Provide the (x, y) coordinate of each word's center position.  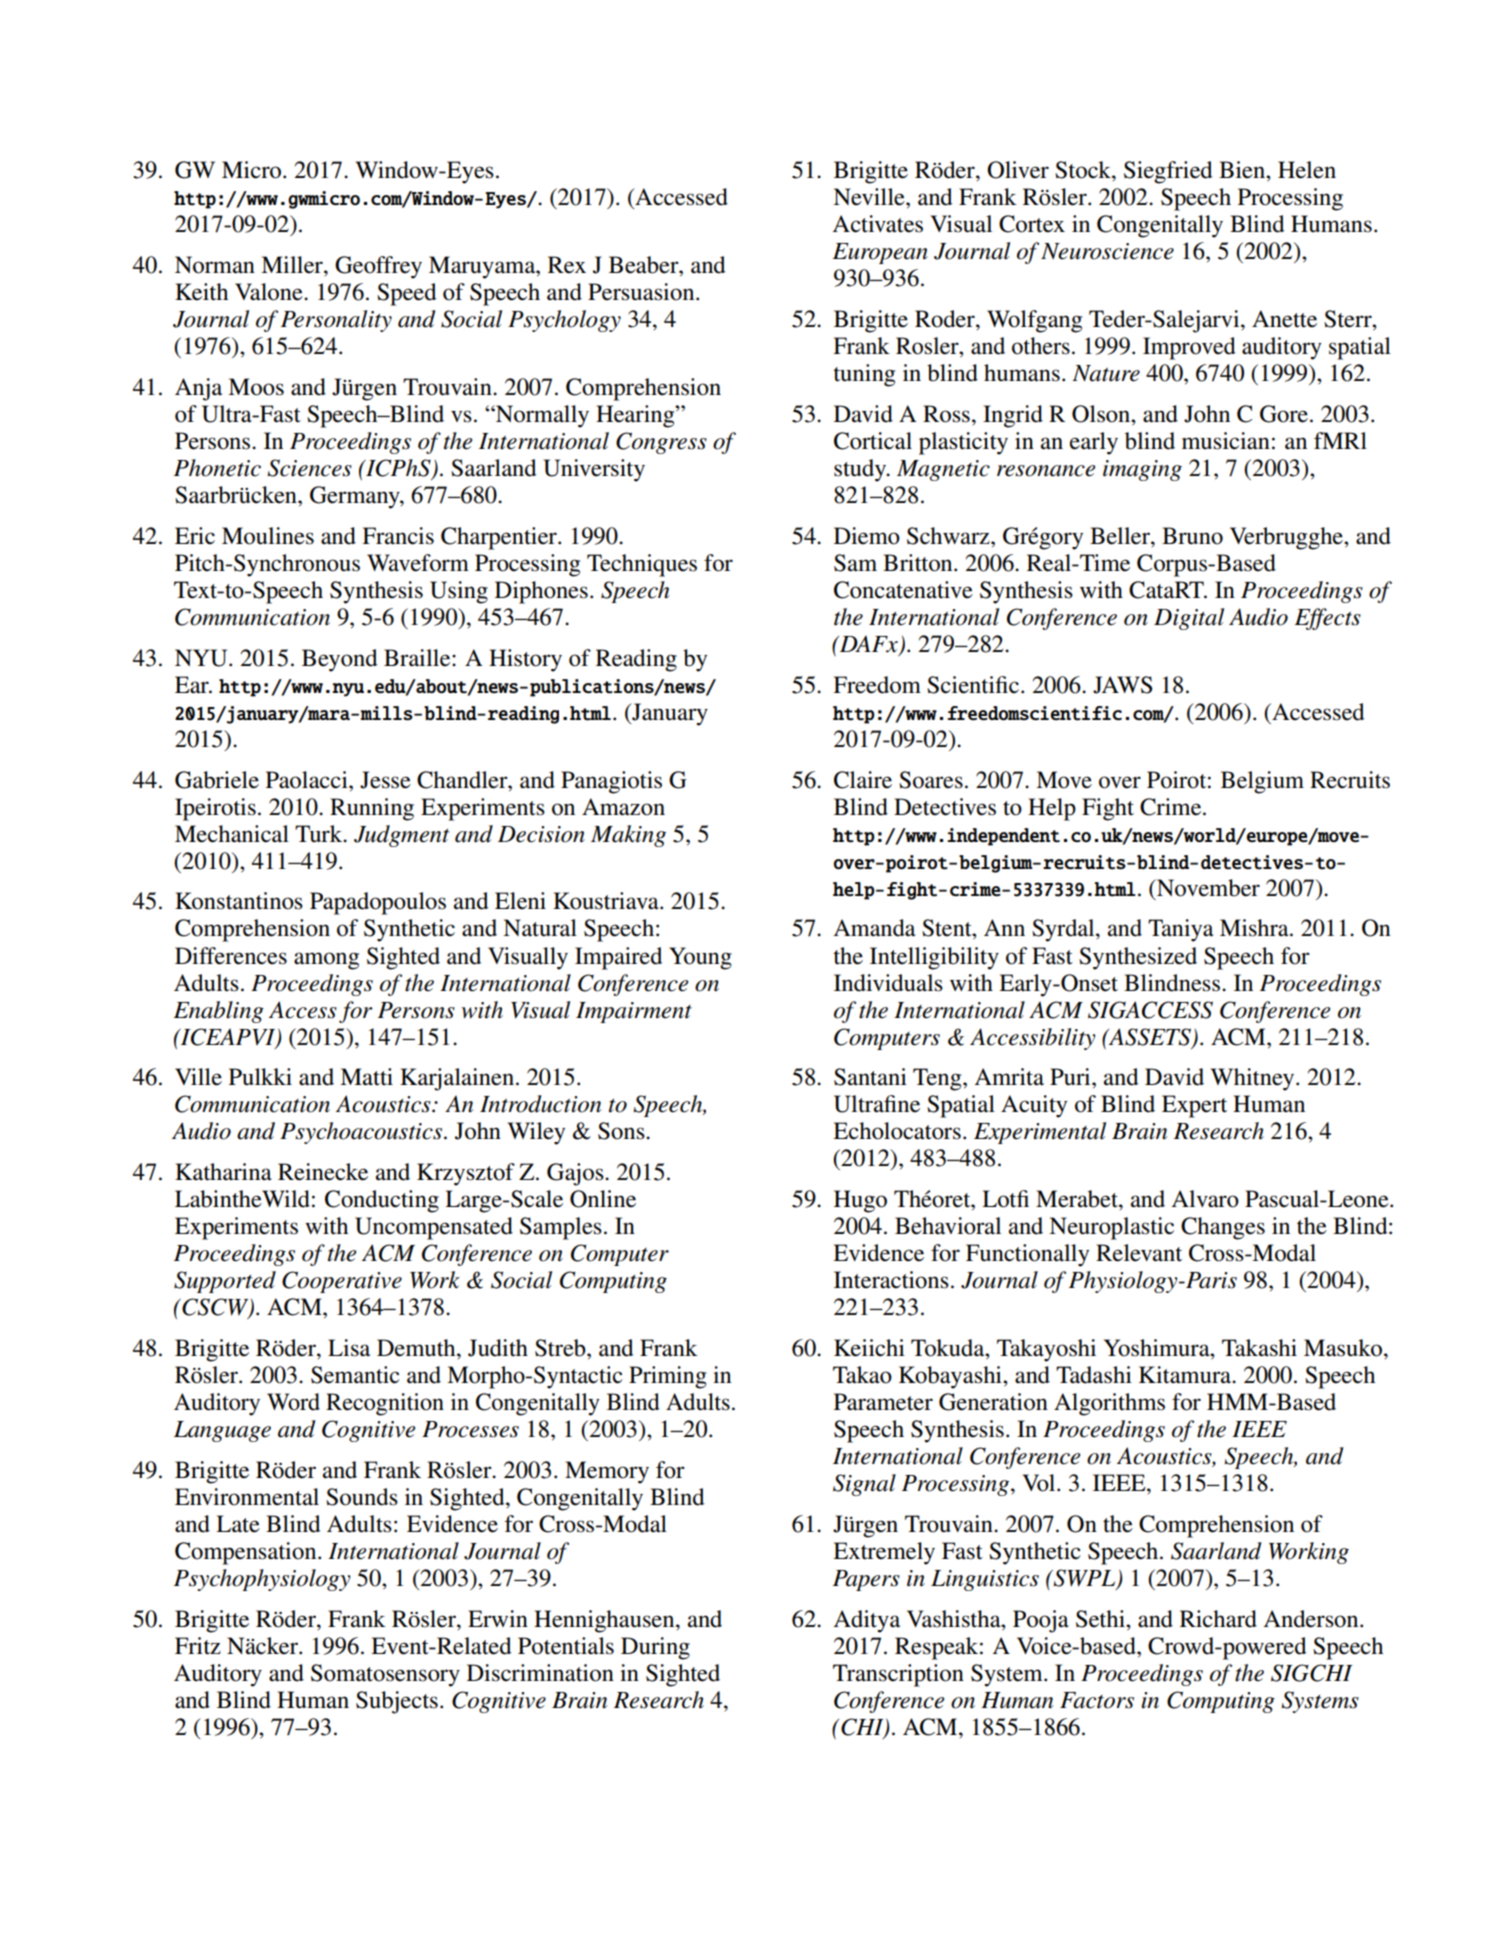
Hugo (860, 1201)
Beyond (339, 660)
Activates (877, 224)
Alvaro (1205, 1199)
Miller (293, 265)
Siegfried (1168, 172)
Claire (863, 780)
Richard (1218, 1619)
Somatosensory (385, 1675)
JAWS (1122, 685)
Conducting (382, 1201)
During (655, 1648)
